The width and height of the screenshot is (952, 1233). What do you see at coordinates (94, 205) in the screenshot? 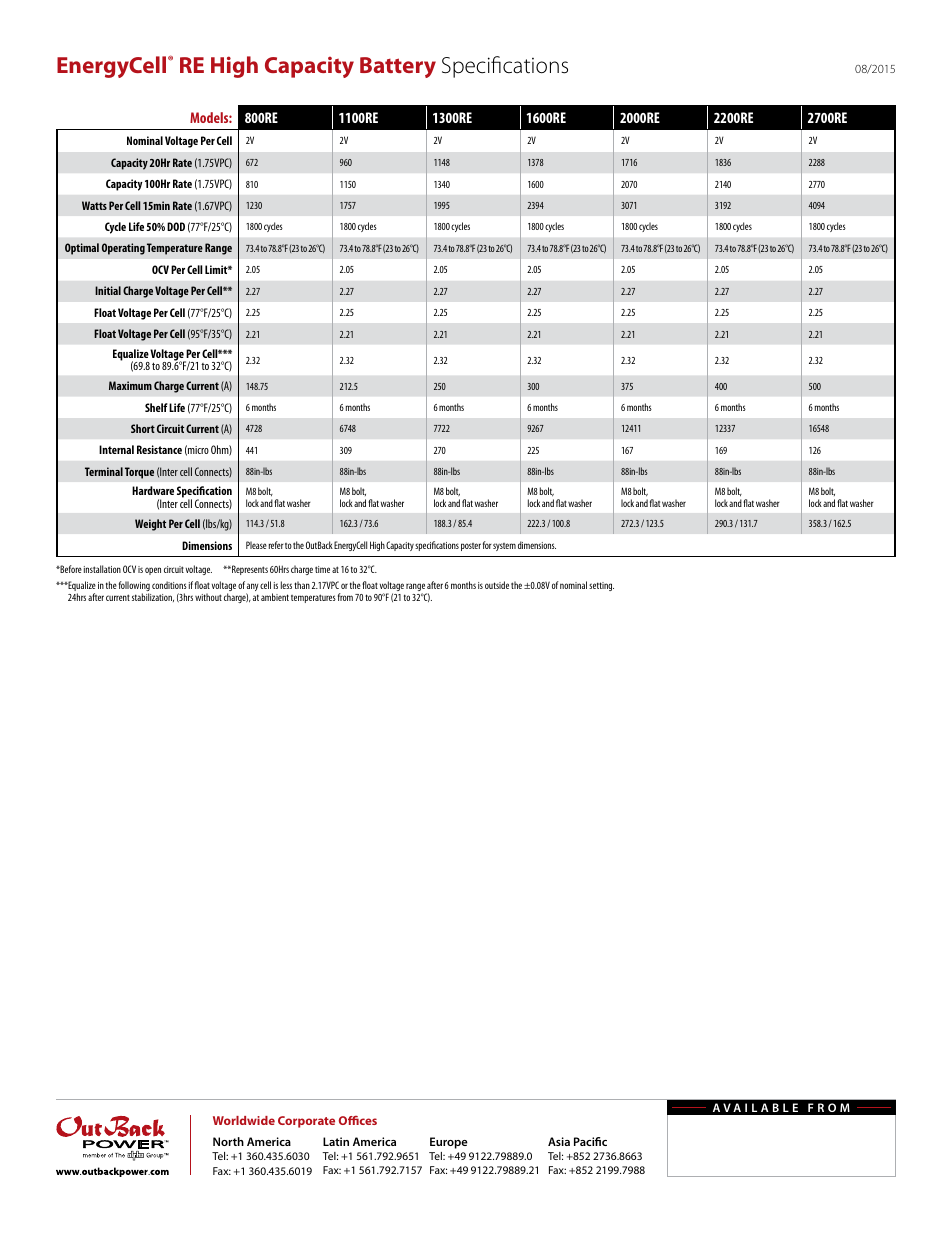
I see `Watts` at bounding box center [94, 205].
